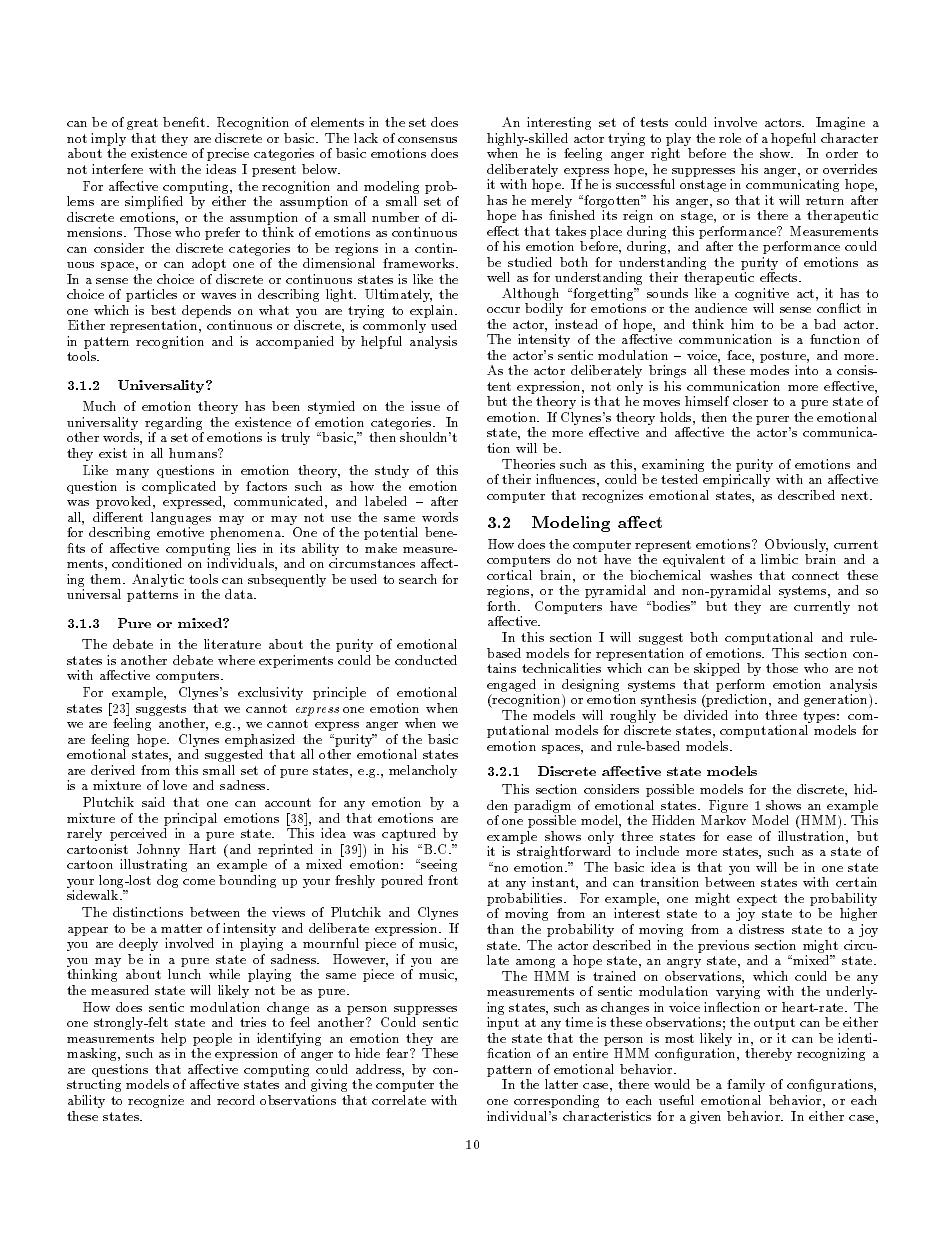 The width and height of the image is (952, 1233). I want to click on precise, so click(228, 154).
